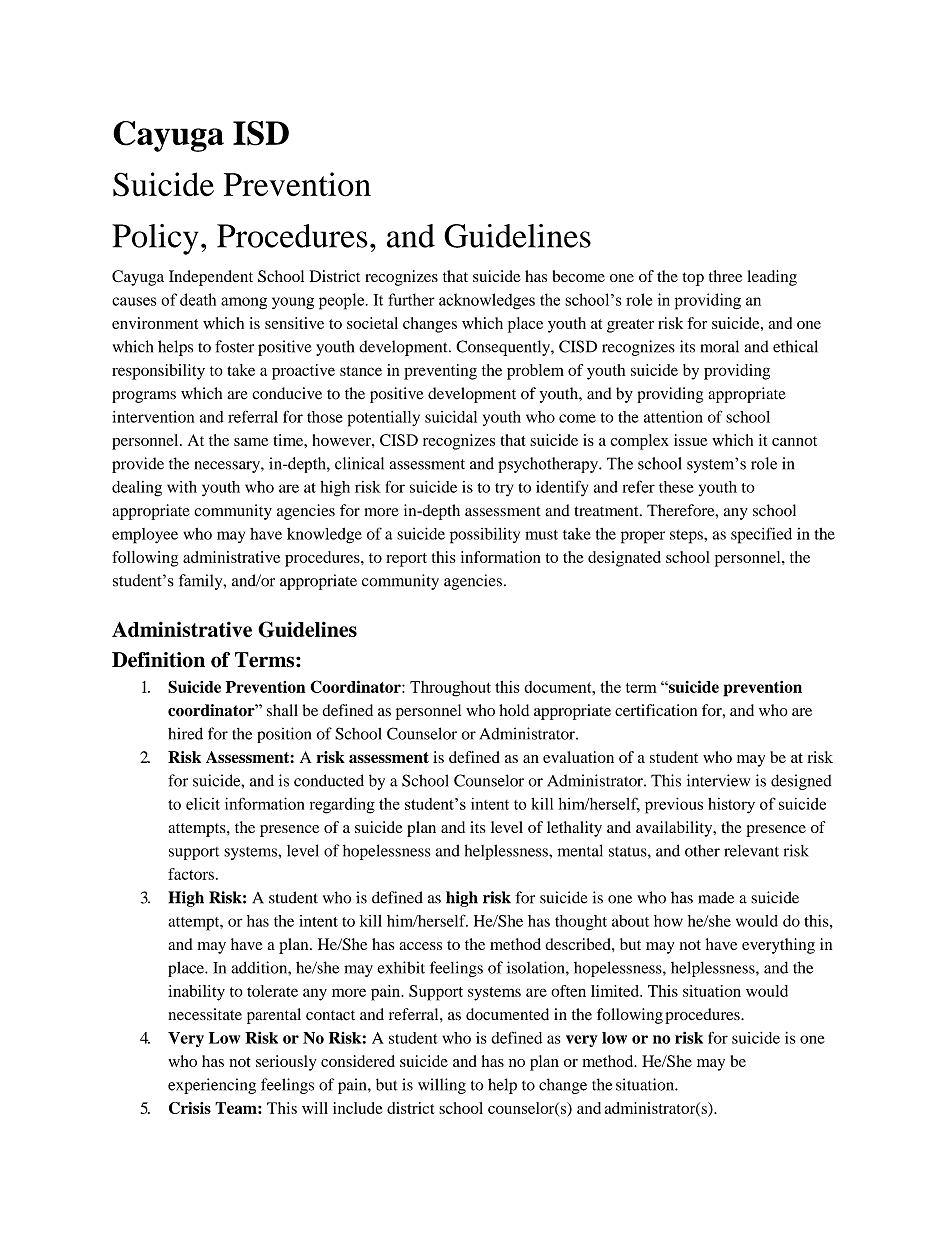  Describe the element at coordinates (212, 1086) in the screenshot. I see `experiencing` at that location.
